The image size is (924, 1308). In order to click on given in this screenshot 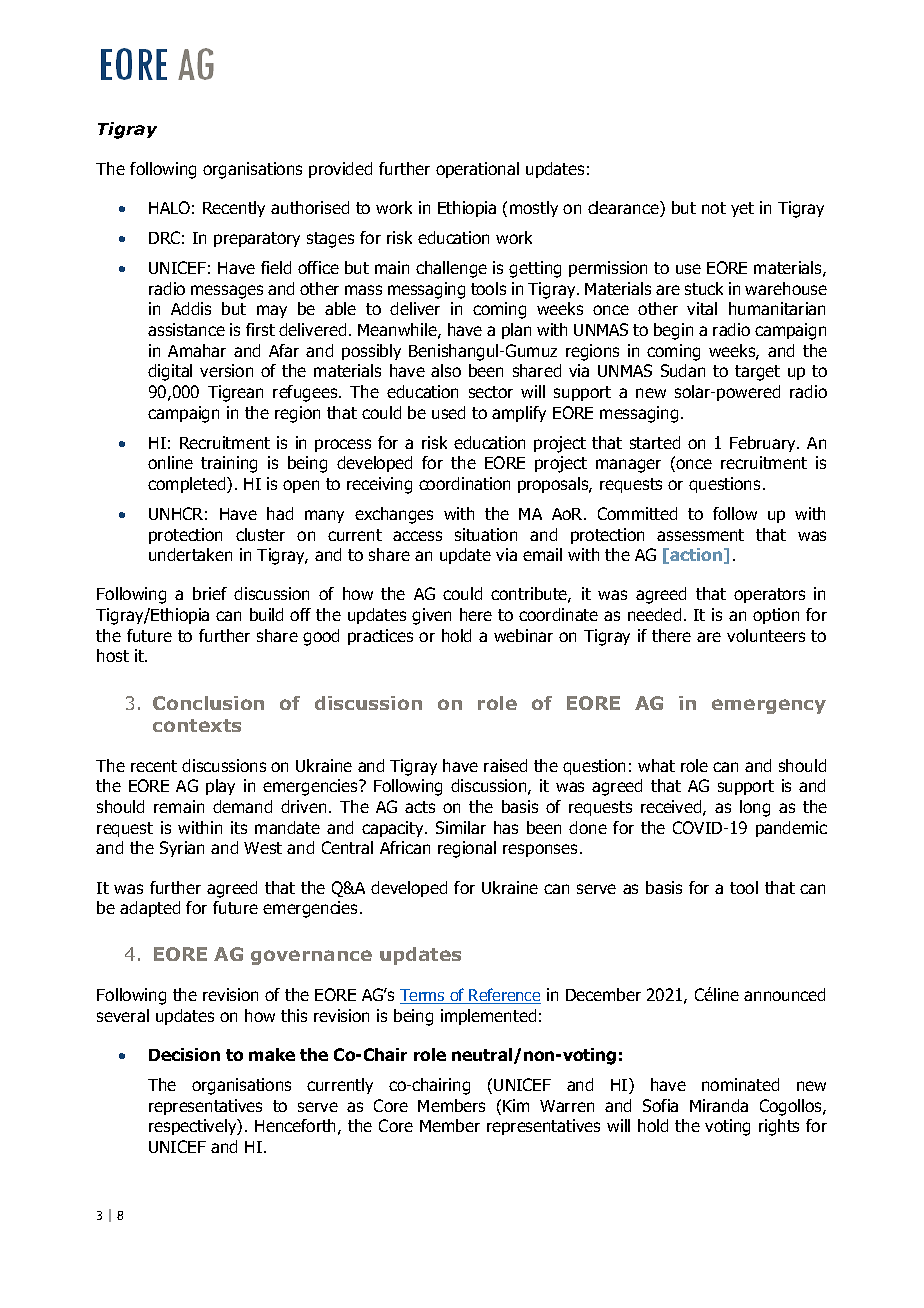, I will do `click(431, 616)`.
